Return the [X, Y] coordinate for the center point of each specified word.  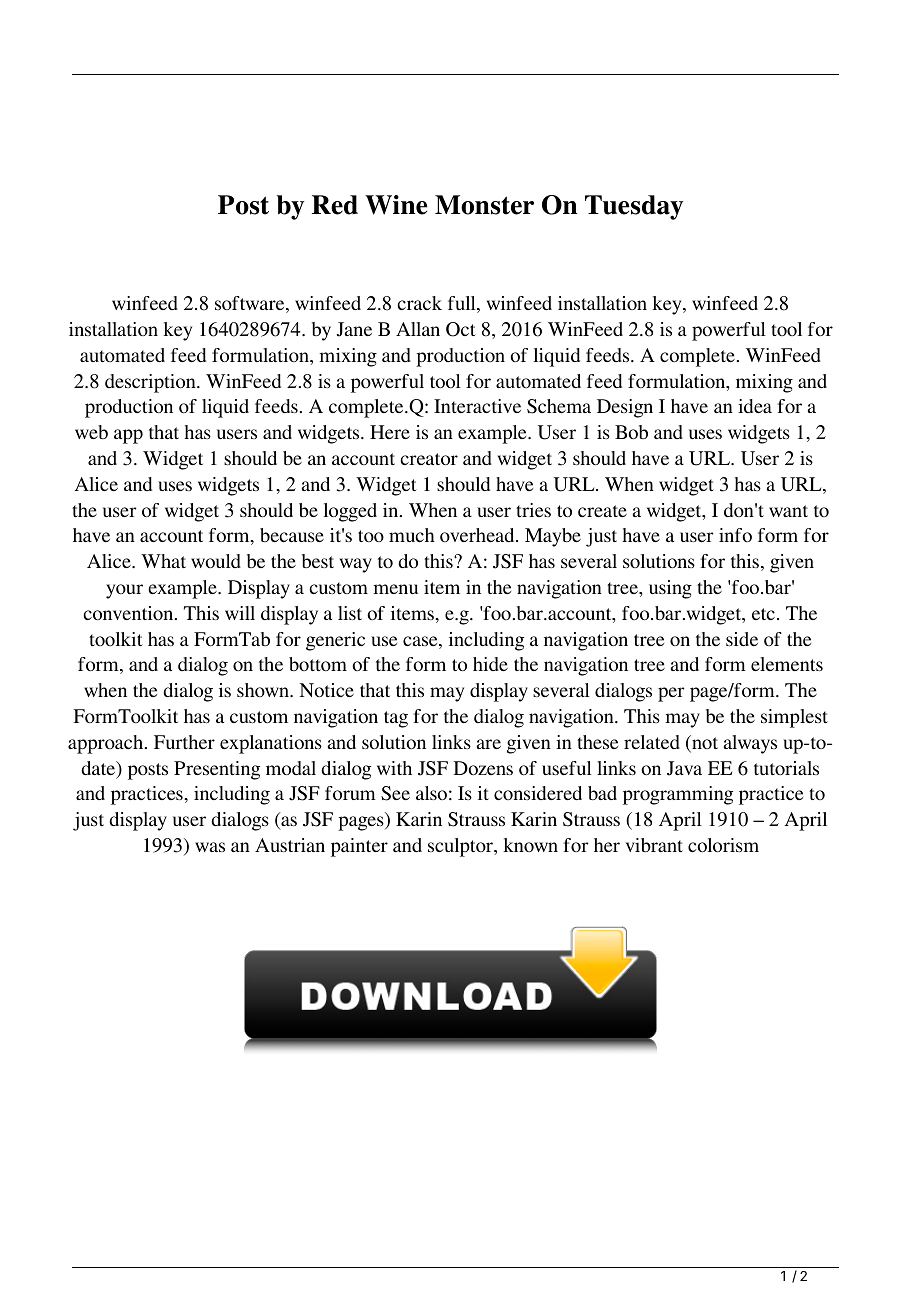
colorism [723, 845]
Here [390, 432]
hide [490, 664]
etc [763, 614]
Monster [484, 205]
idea [755, 406]
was [210, 847]
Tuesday [634, 207]
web [91, 432]
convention [129, 613]
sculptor [461, 847]
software [251, 304]
